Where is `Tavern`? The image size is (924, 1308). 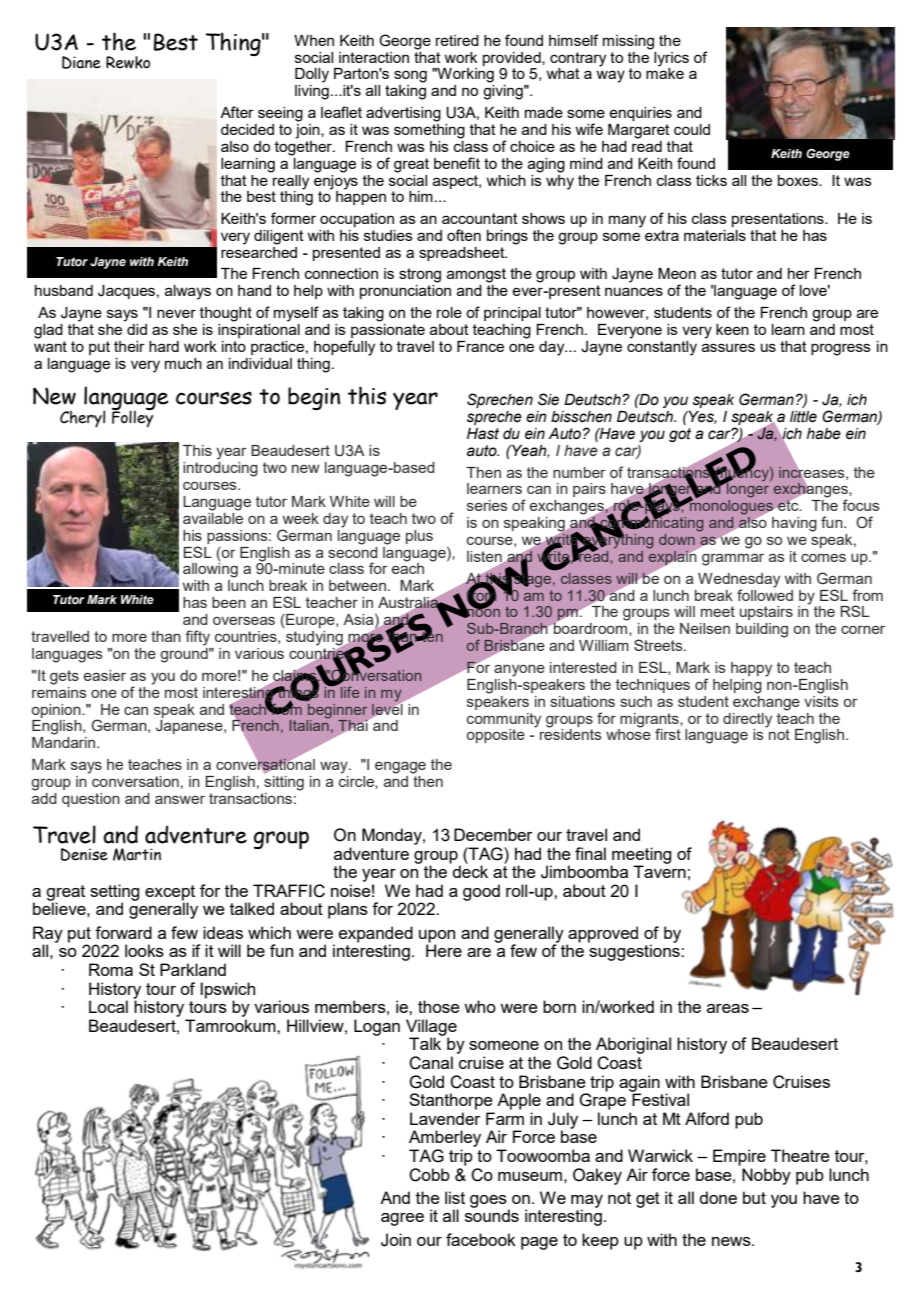
Tavern is located at coordinates (659, 870).
